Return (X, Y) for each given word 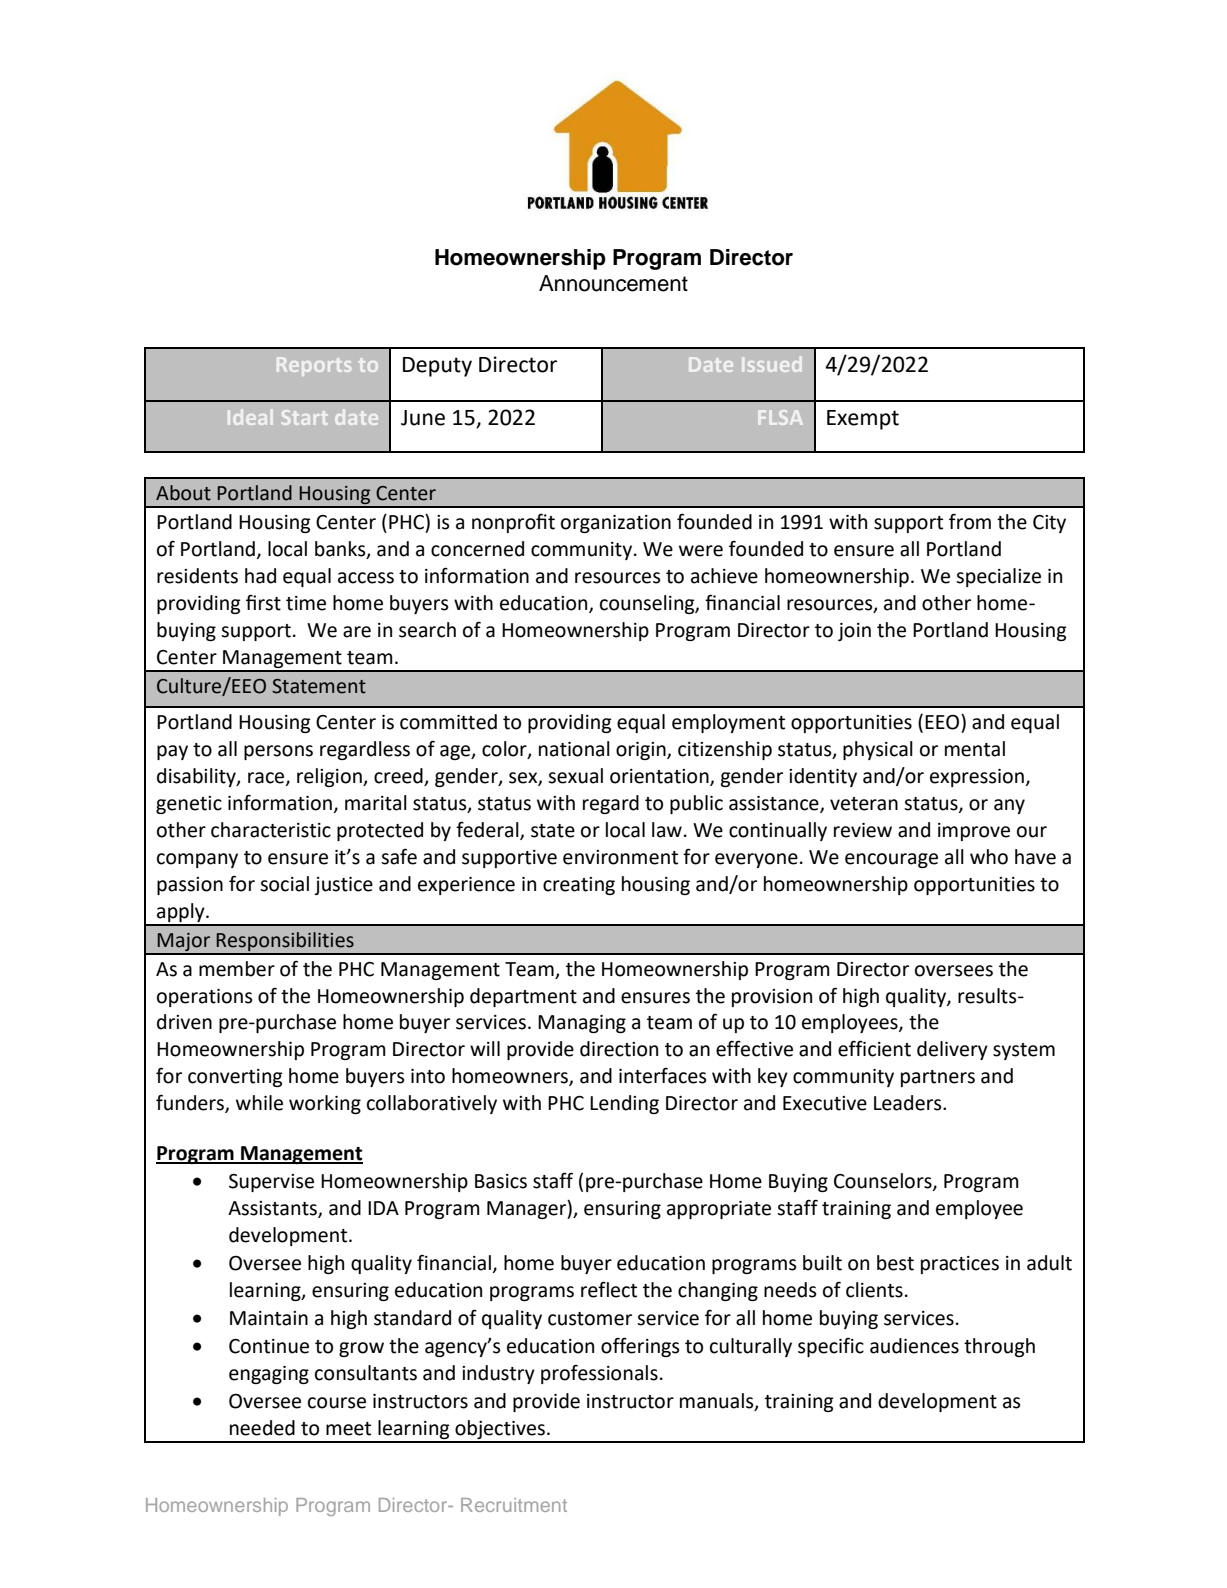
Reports (314, 366)
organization (616, 524)
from (970, 521)
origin (642, 751)
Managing (582, 1024)
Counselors (884, 1182)
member (237, 969)
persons (278, 752)
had (260, 576)
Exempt (863, 420)
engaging (269, 1375)
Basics (501, 1181)
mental (975, 749)
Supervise (271, 1183)
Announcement (613, 283)
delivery (952, 1050)
